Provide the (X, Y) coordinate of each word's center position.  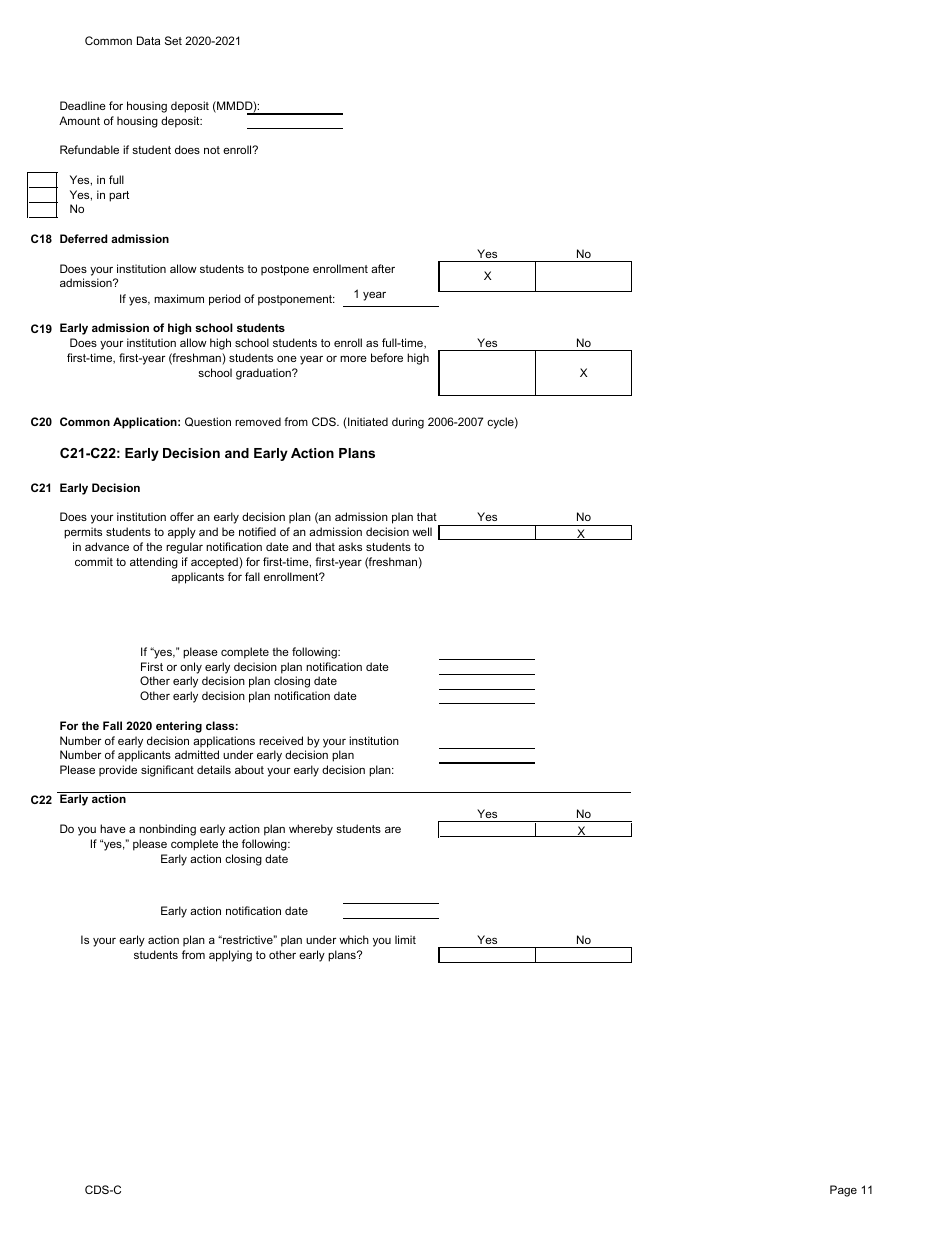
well (422, 531)
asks (350, 546)
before (387, 357)
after (383, 268)
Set (173, 40)
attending (154, 563)
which (354, 939)
